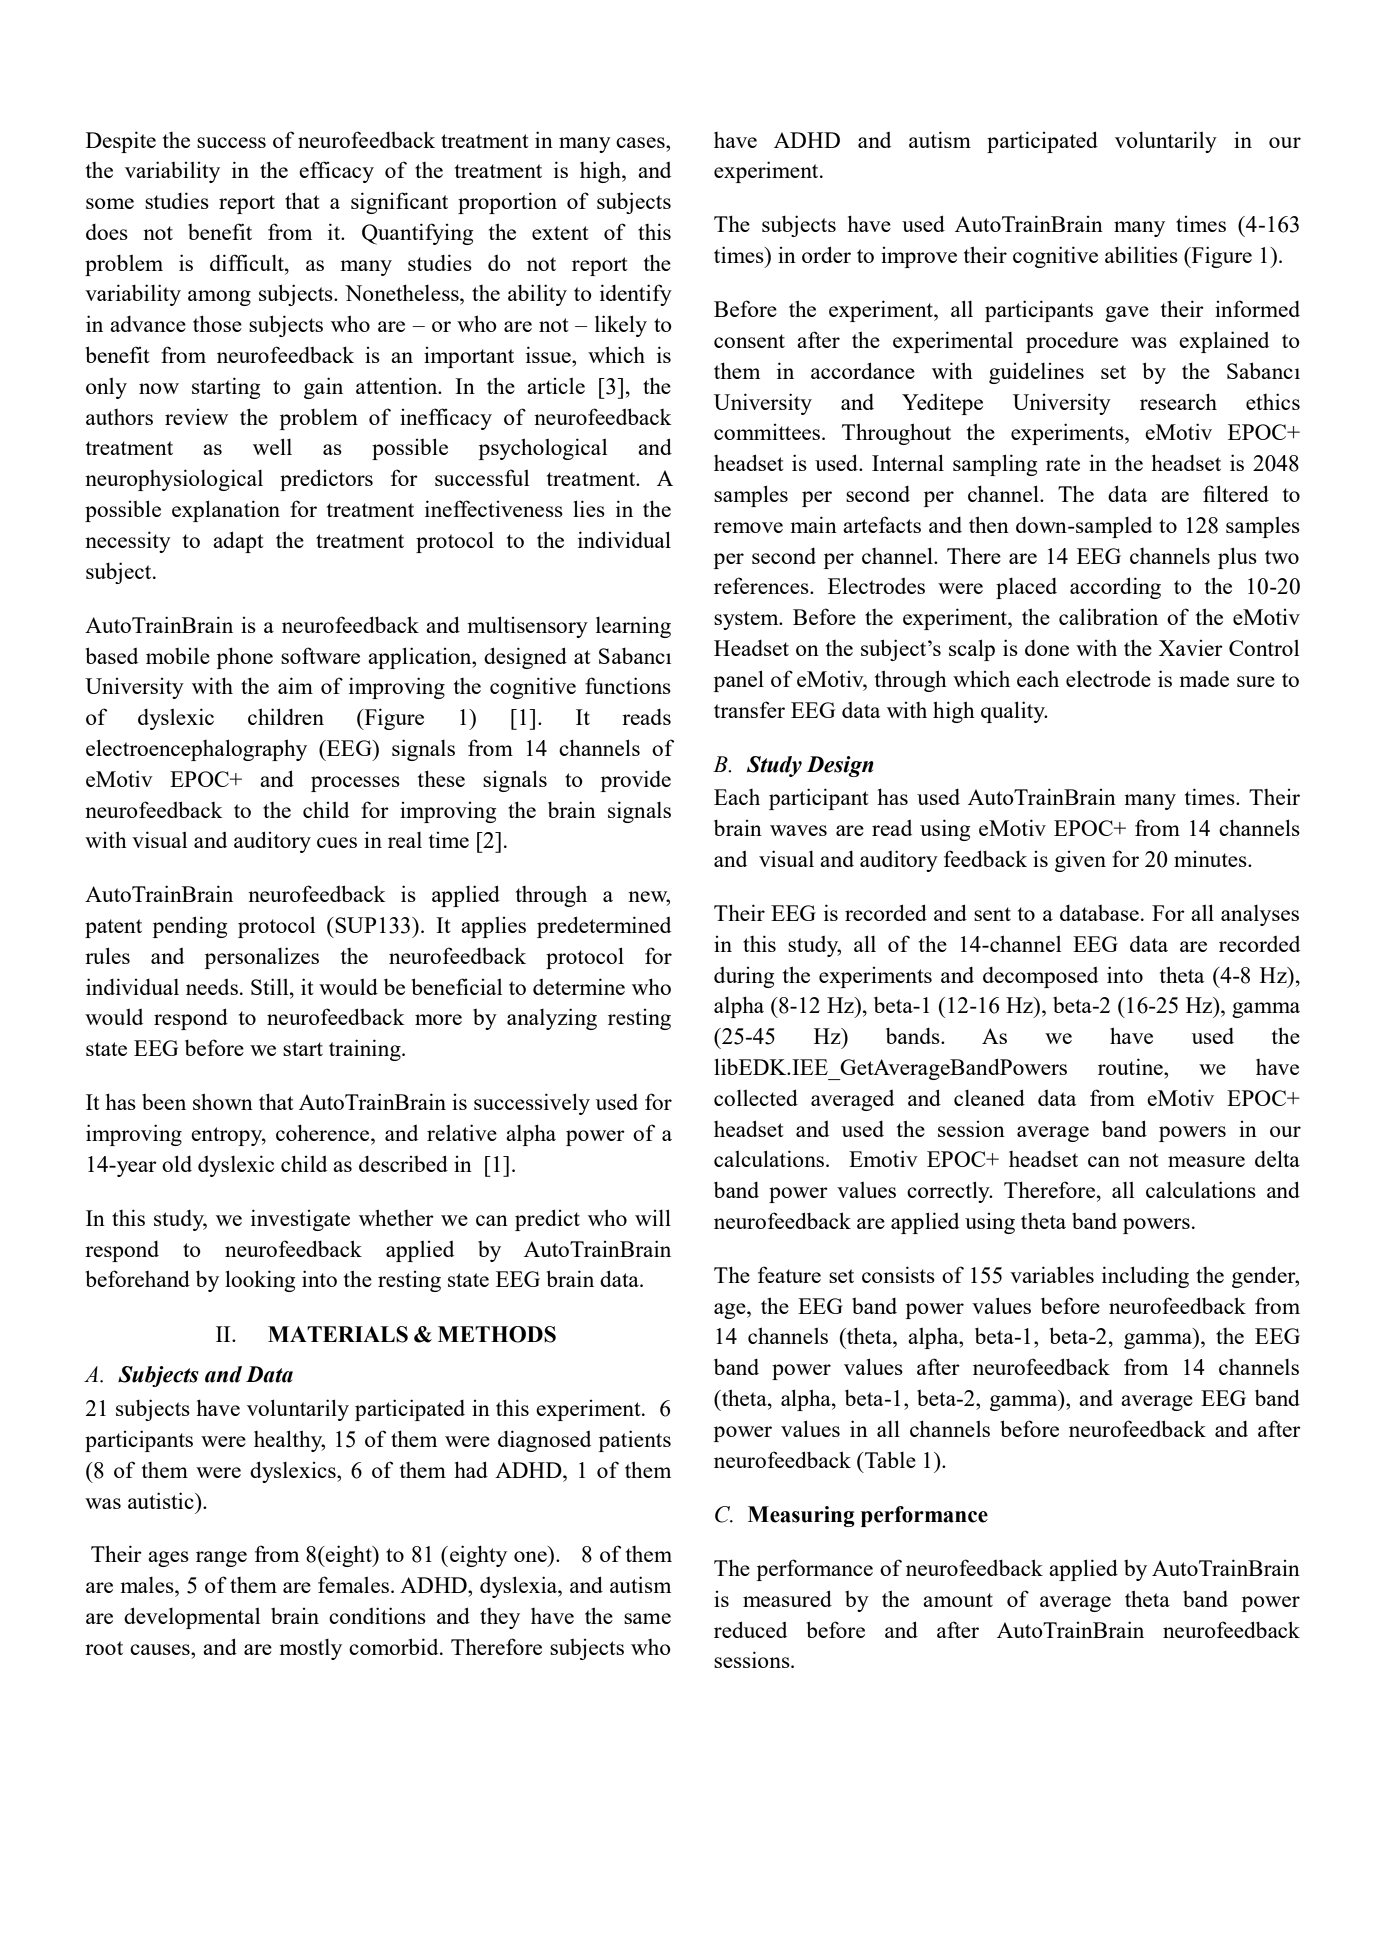 This screenshot has height=1960, width=1386. Describe the element at coordinates (641, 142) in the screenshot. I see `cases` at that location.
